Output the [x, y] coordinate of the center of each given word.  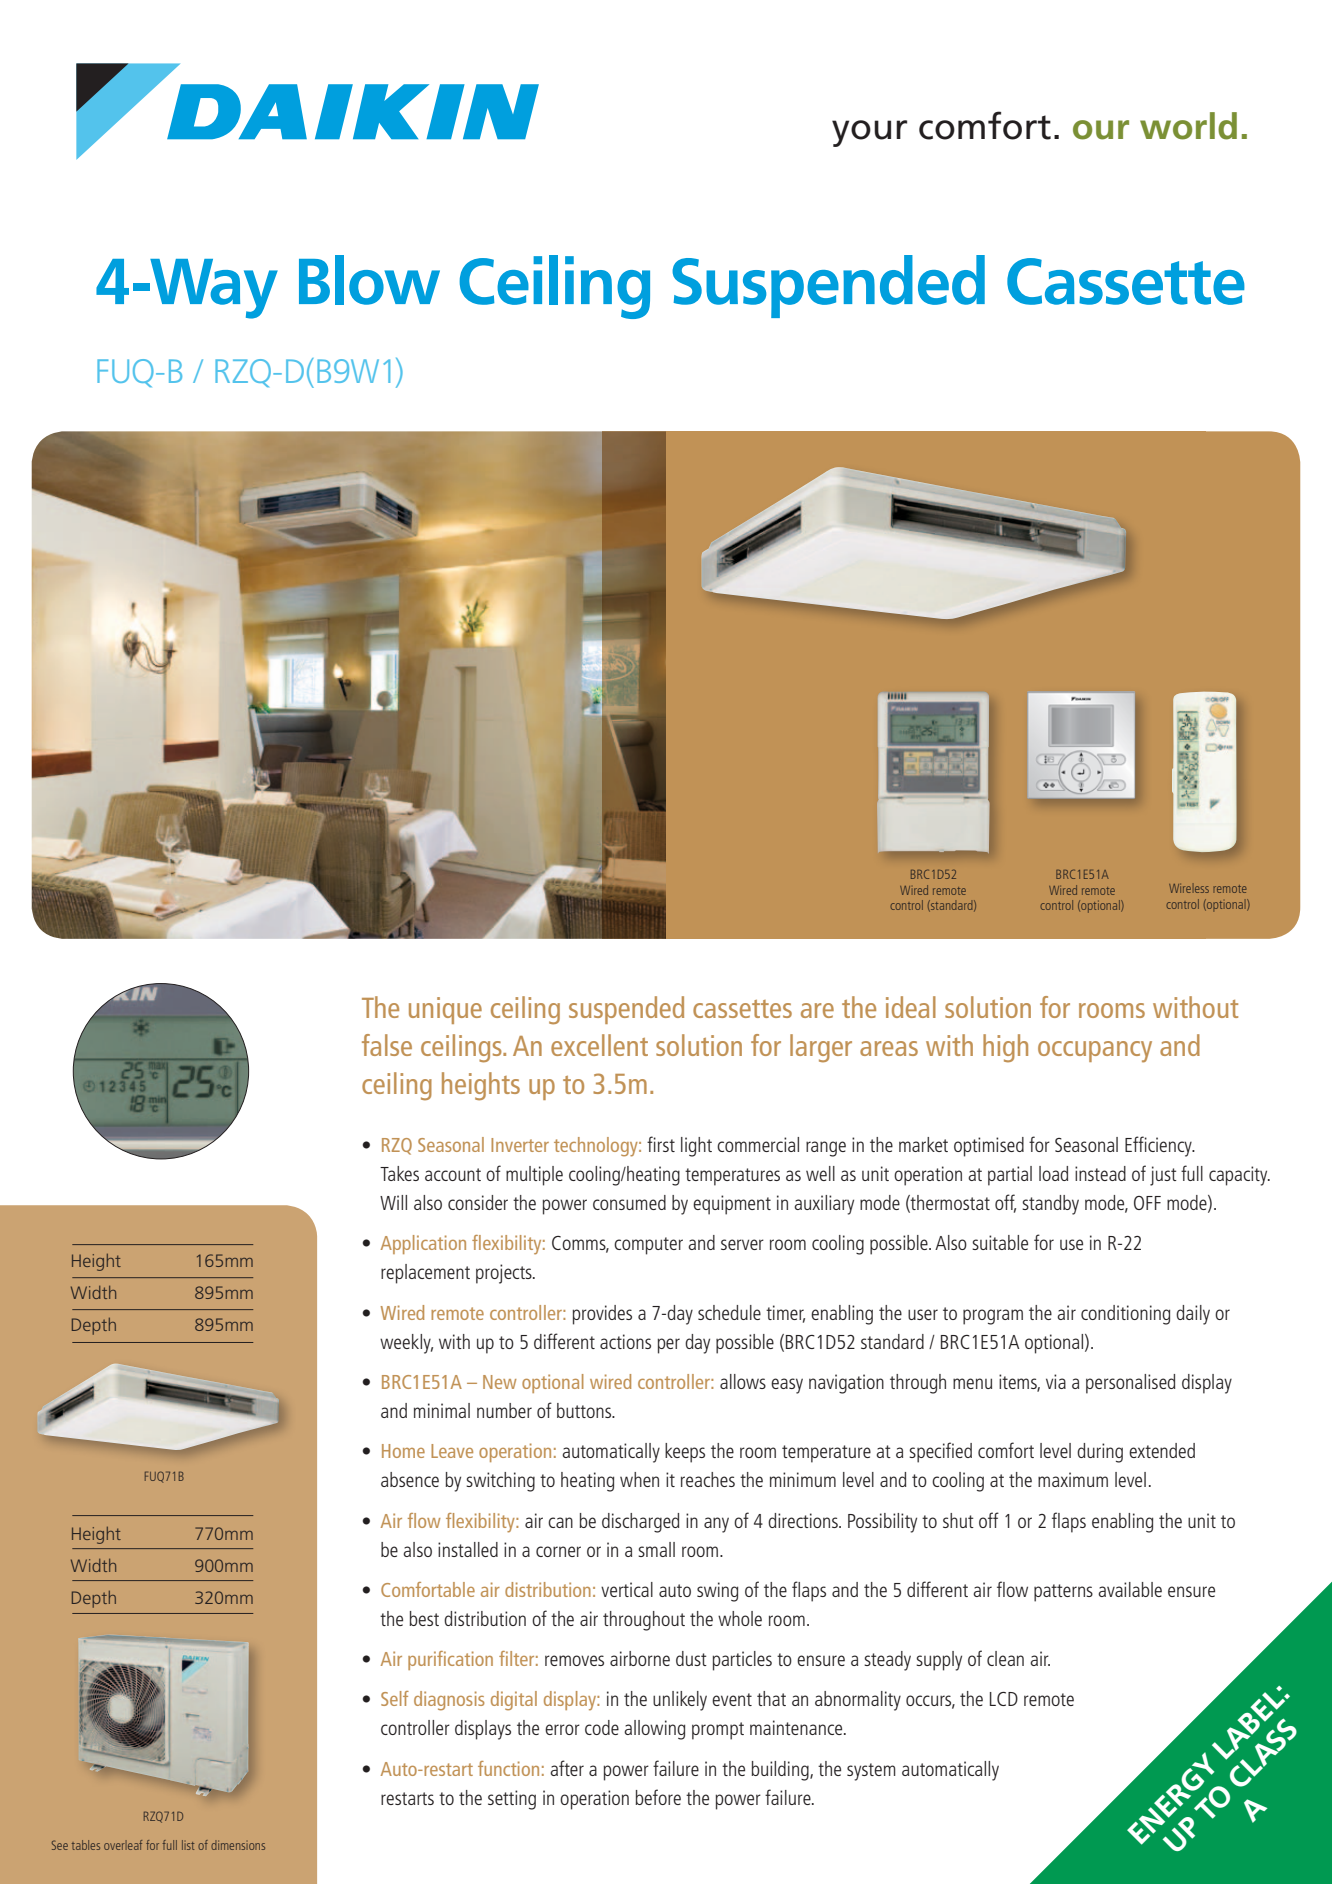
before [658, 1797]
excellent [599, 1045]
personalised [1130, 1384]
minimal [442, 1410]
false [387, 1045]
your [869, 133]
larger [821, 1048]
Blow [369, 280]
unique [445, 1010]
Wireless [1189, 888]
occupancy [1095, 1052]
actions [625, 1341]
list [188, 1845]
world [1188, 126]
